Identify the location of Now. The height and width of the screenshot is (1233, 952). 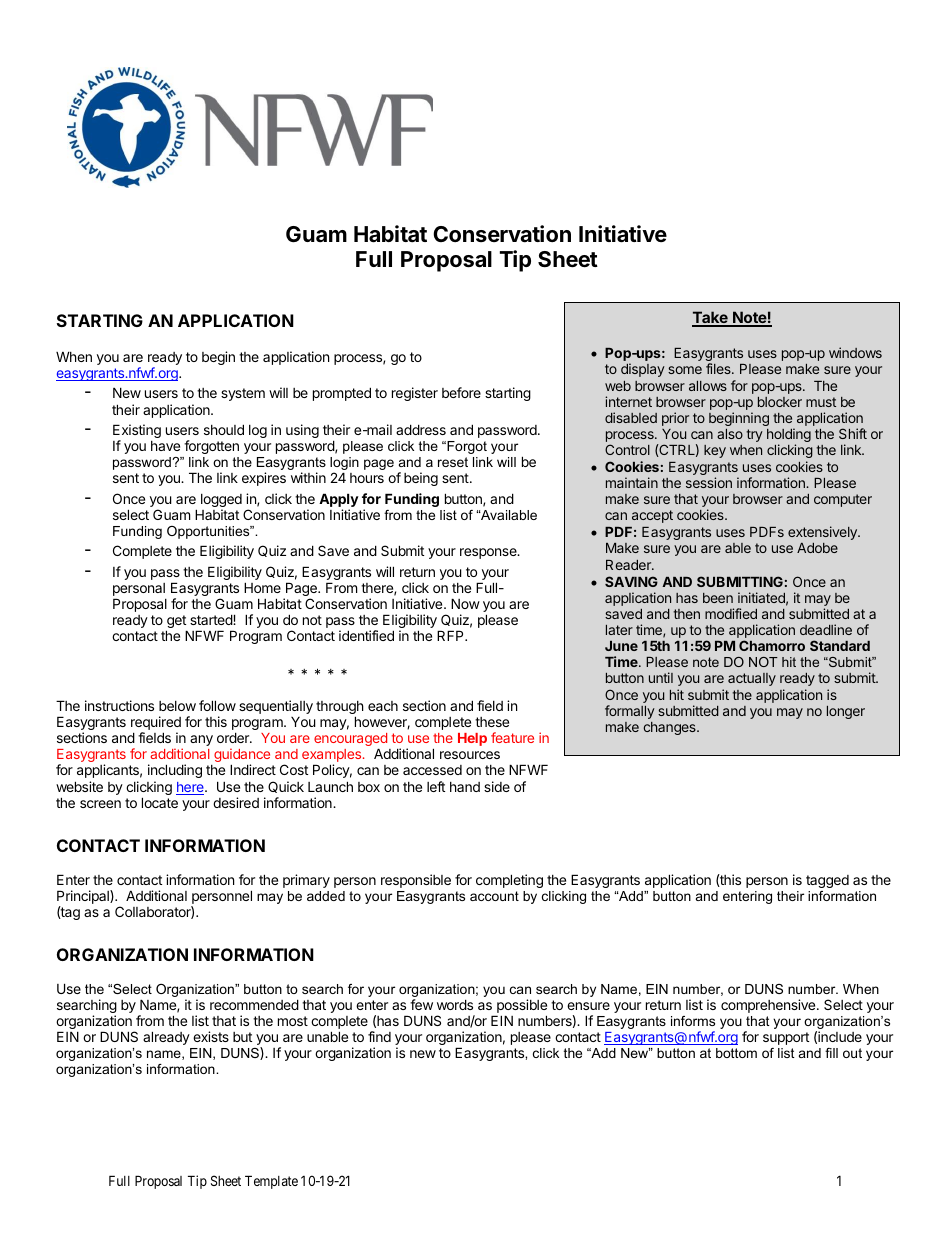
(465, 603).
